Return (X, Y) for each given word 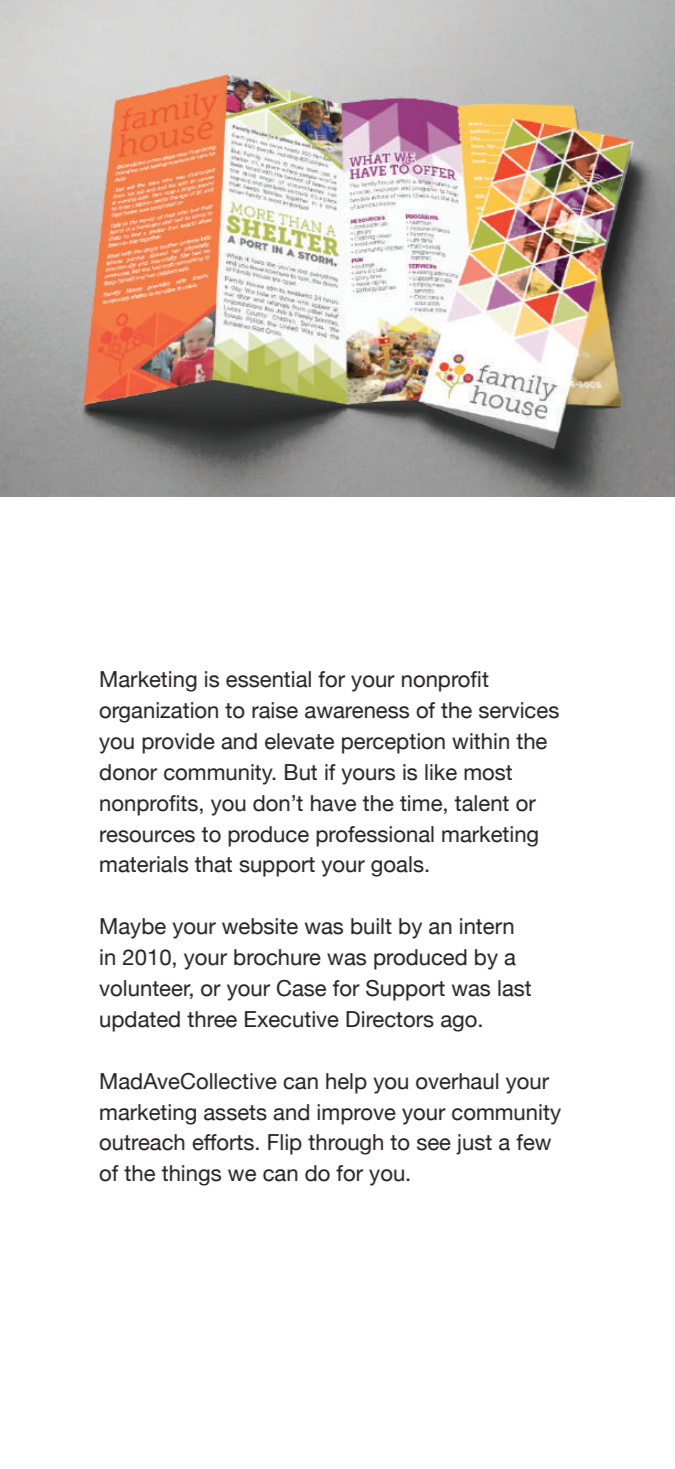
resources (147, 836)
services (519, 710)
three (212, 1019)
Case (301, 988)
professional (375, 836)
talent (481, 803)
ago (459, 1023)
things (191, 1175)
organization (158, 712)
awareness (357, 712)
